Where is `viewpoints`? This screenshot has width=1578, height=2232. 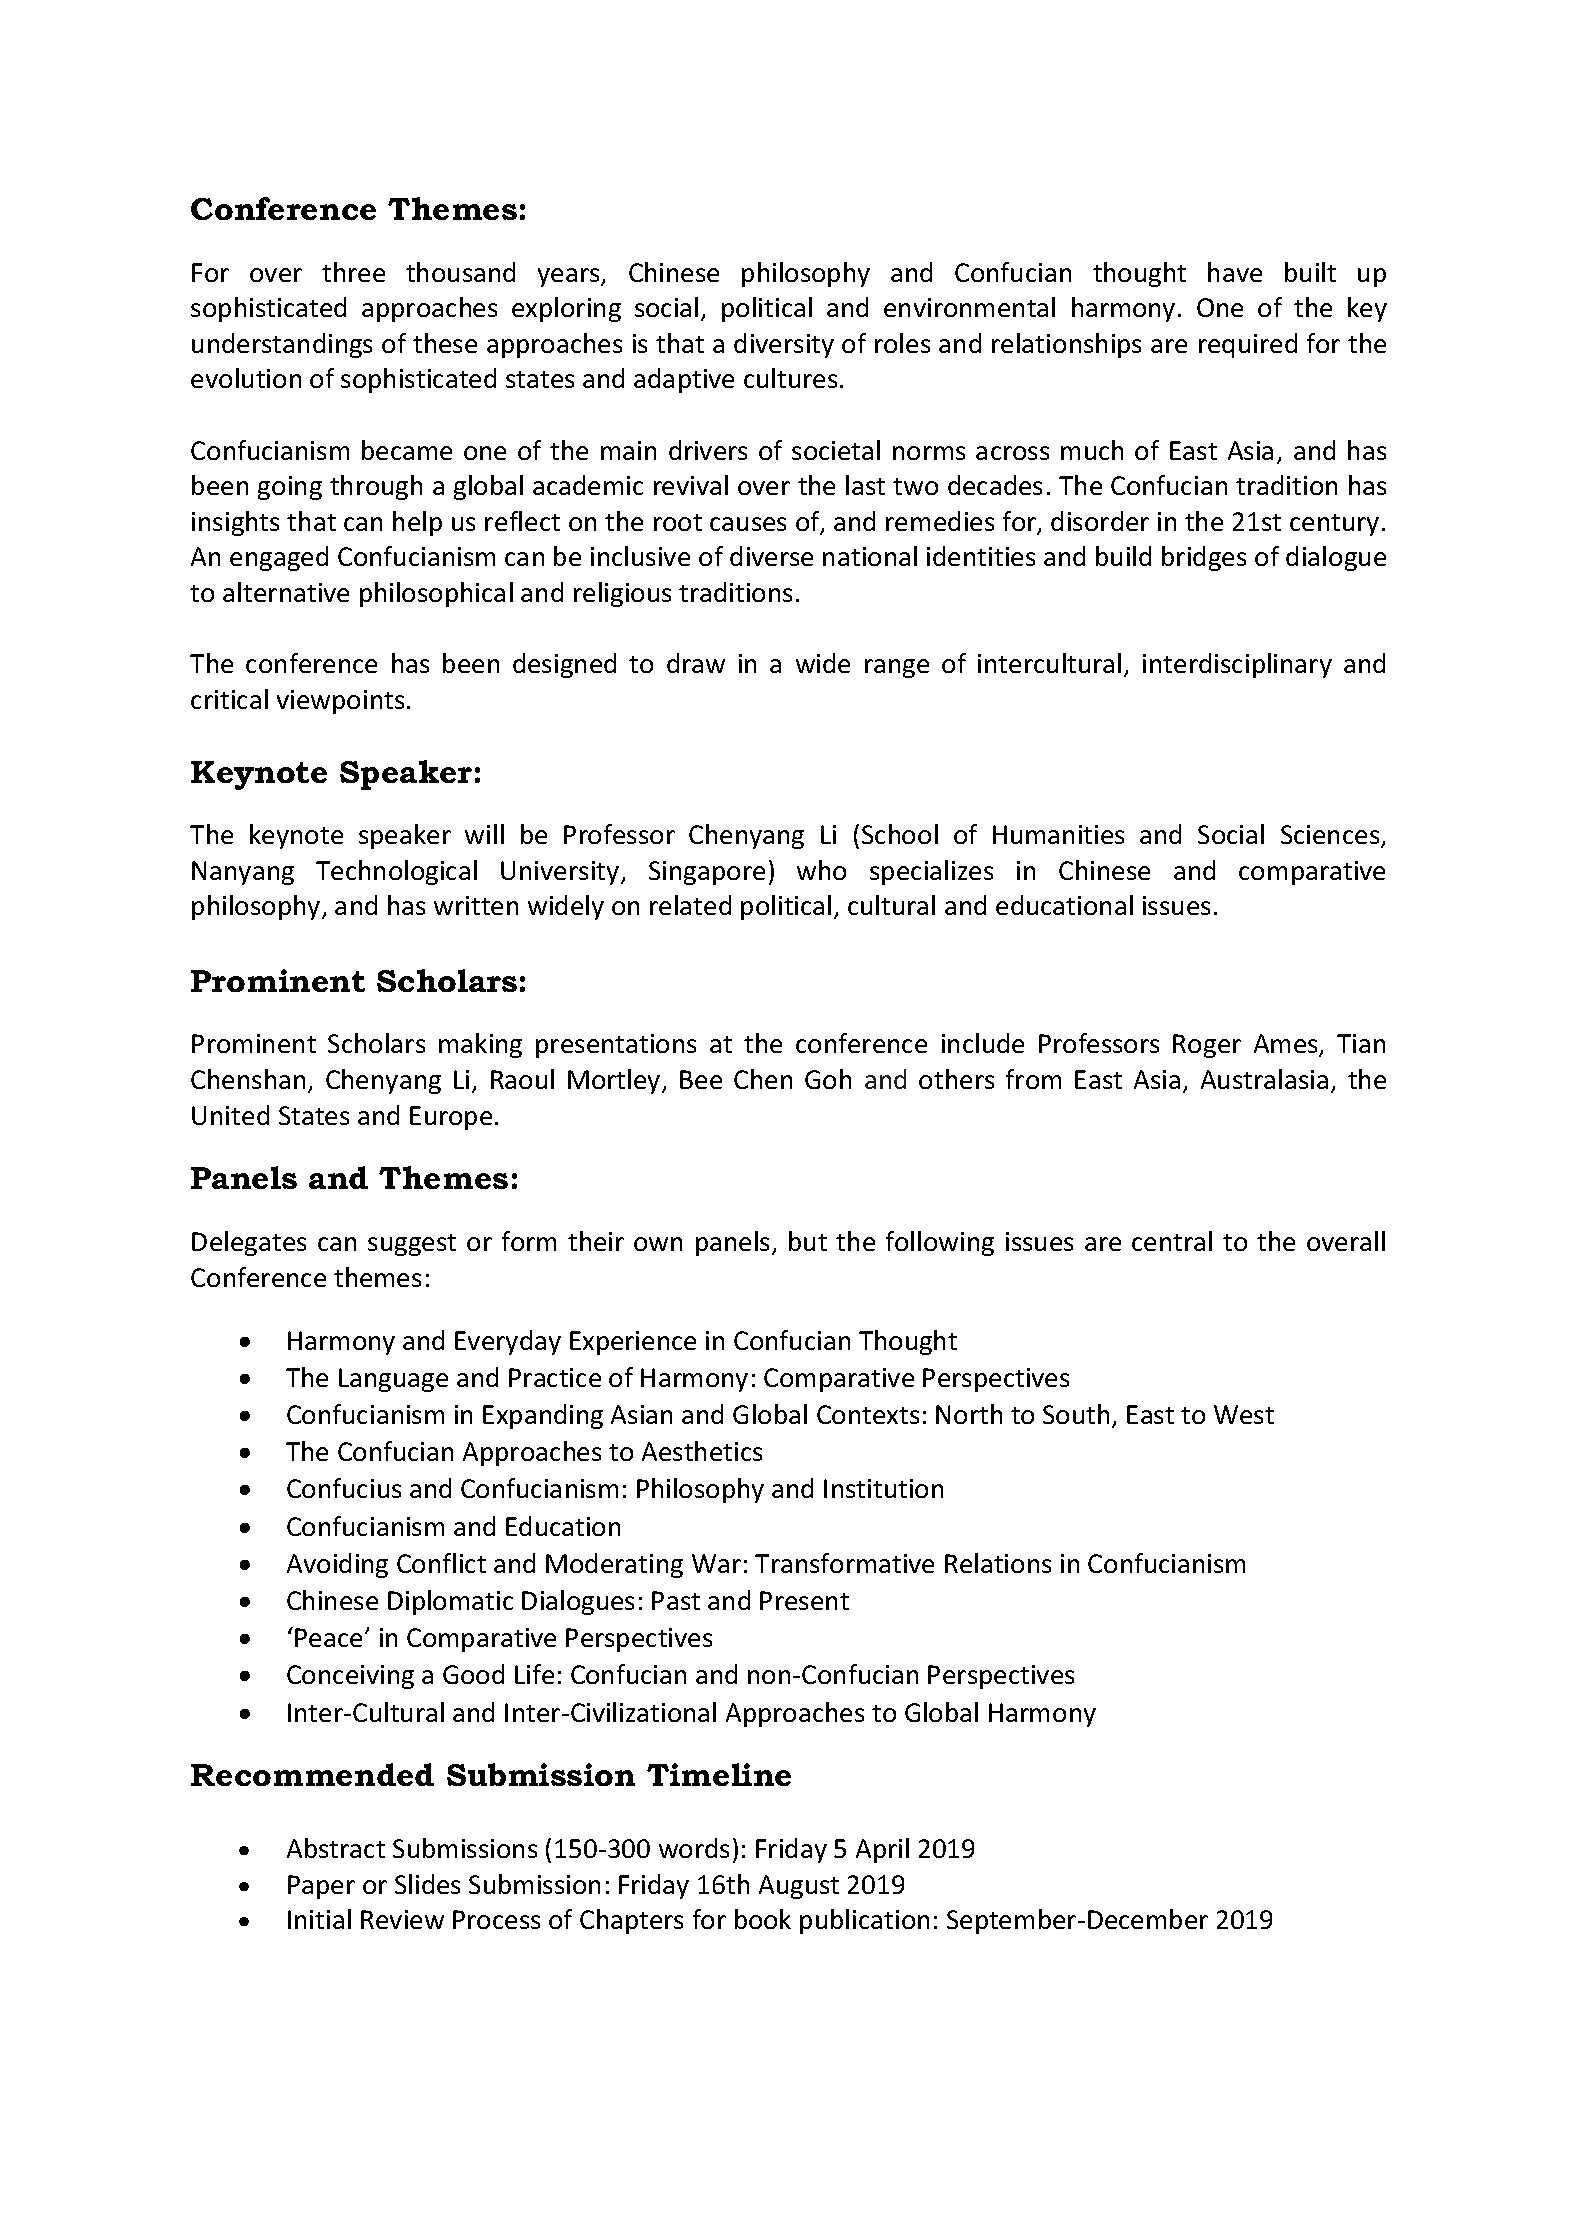
viewpoints is located at coordinates (340, 702).
